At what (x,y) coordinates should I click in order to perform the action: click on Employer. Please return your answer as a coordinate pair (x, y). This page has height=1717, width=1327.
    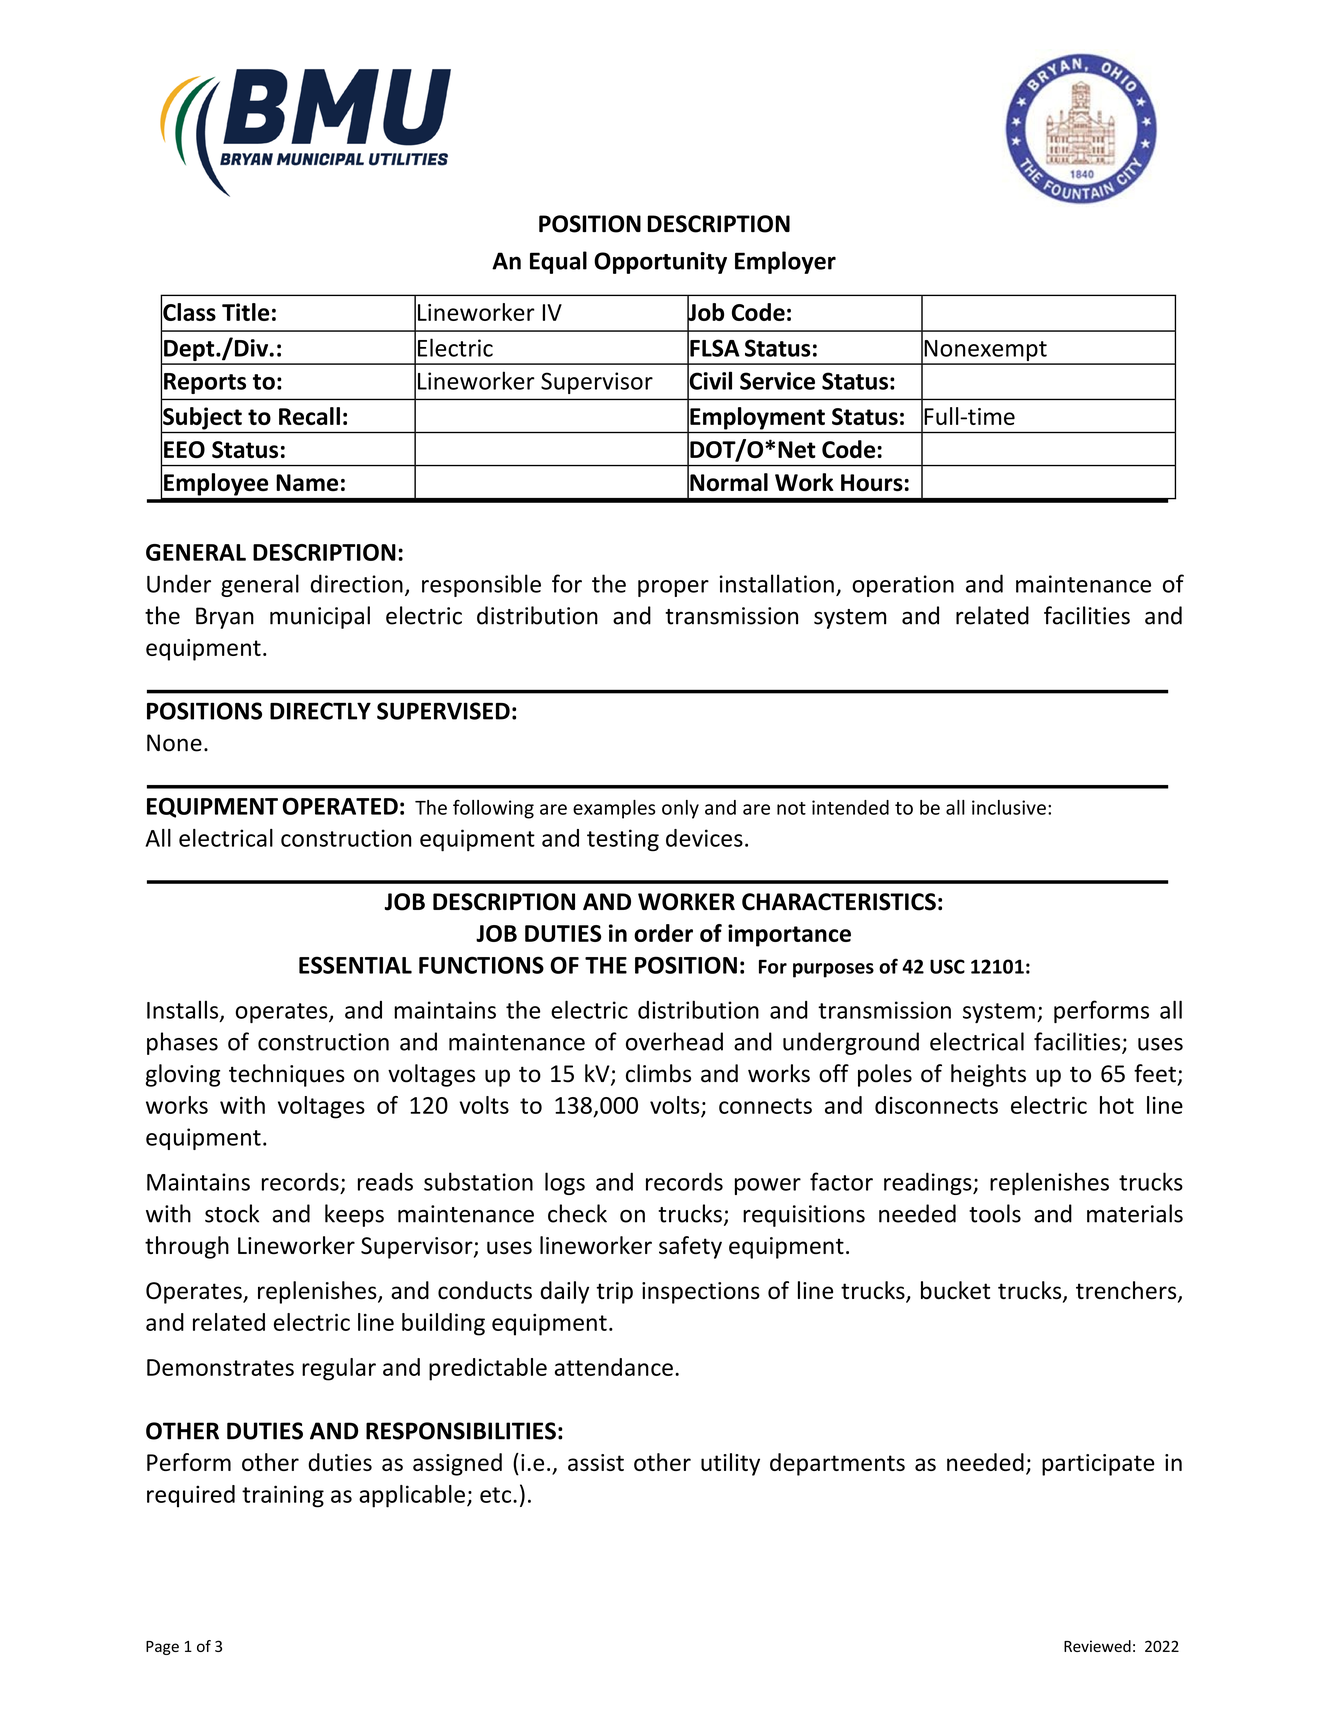
    Looking at the image, I should click on (785, 262).
